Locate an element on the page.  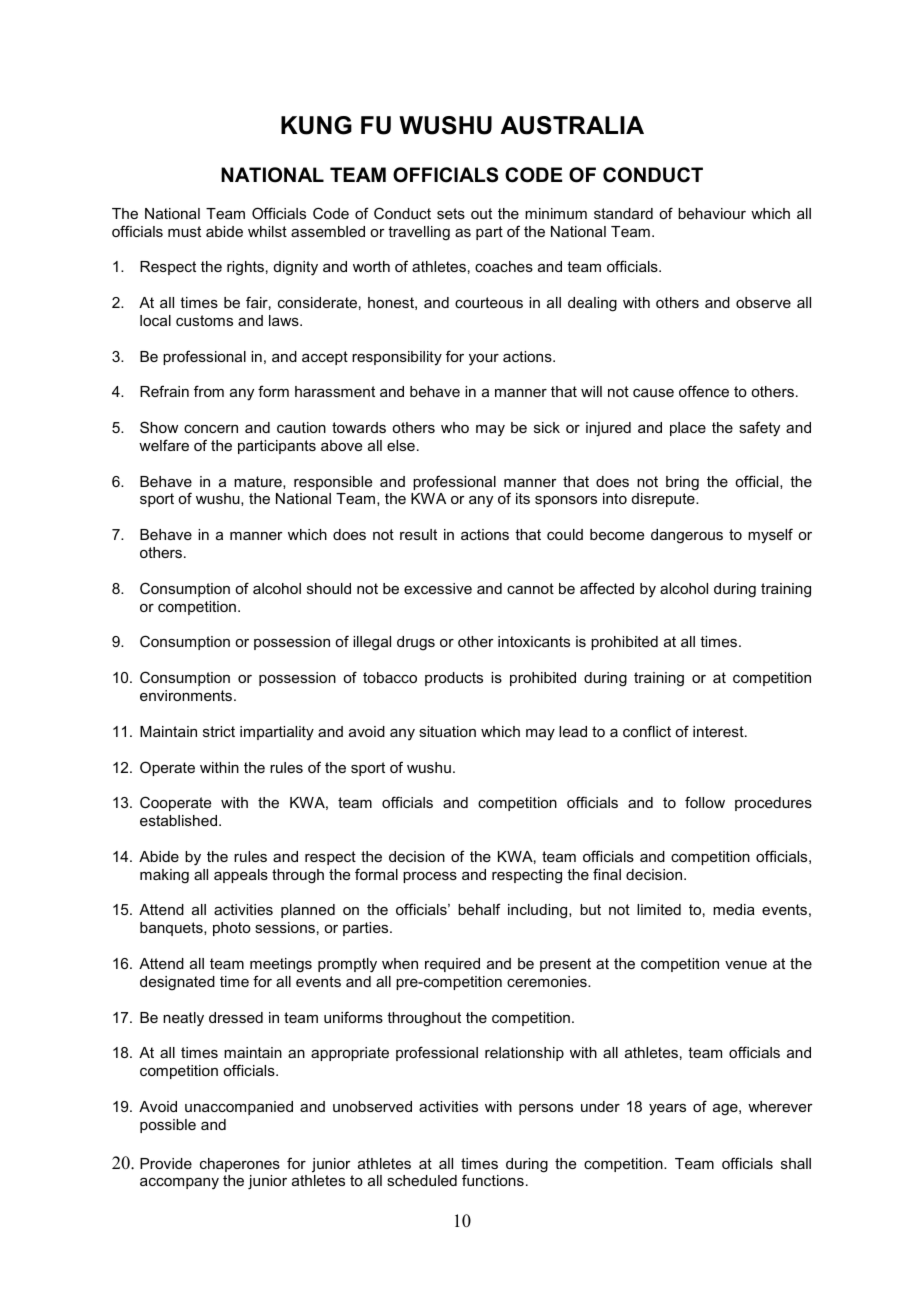
chaperones is located at coordinates (240, 1165).
